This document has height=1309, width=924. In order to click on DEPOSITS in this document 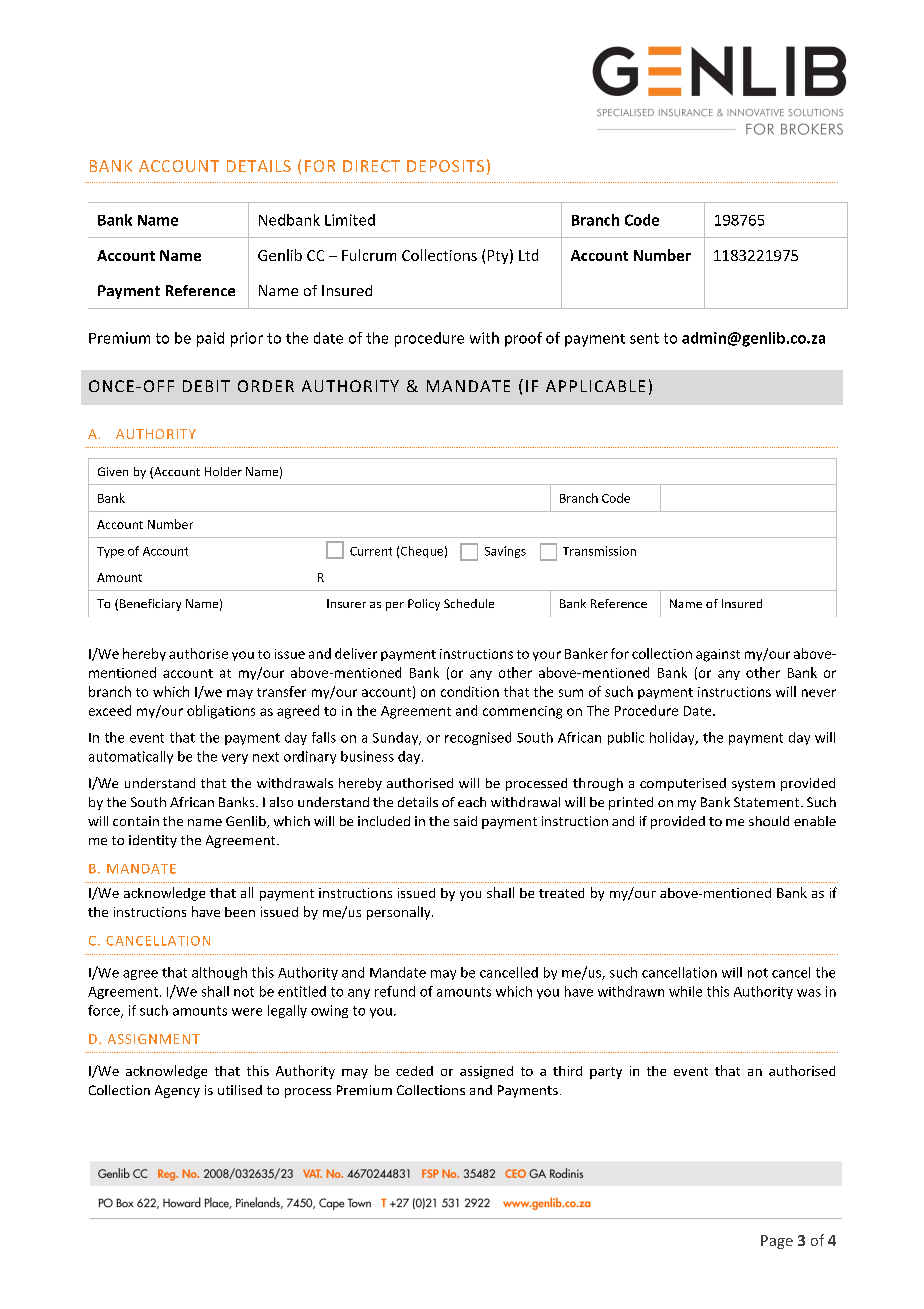, I will do `click(445, 166)`.
